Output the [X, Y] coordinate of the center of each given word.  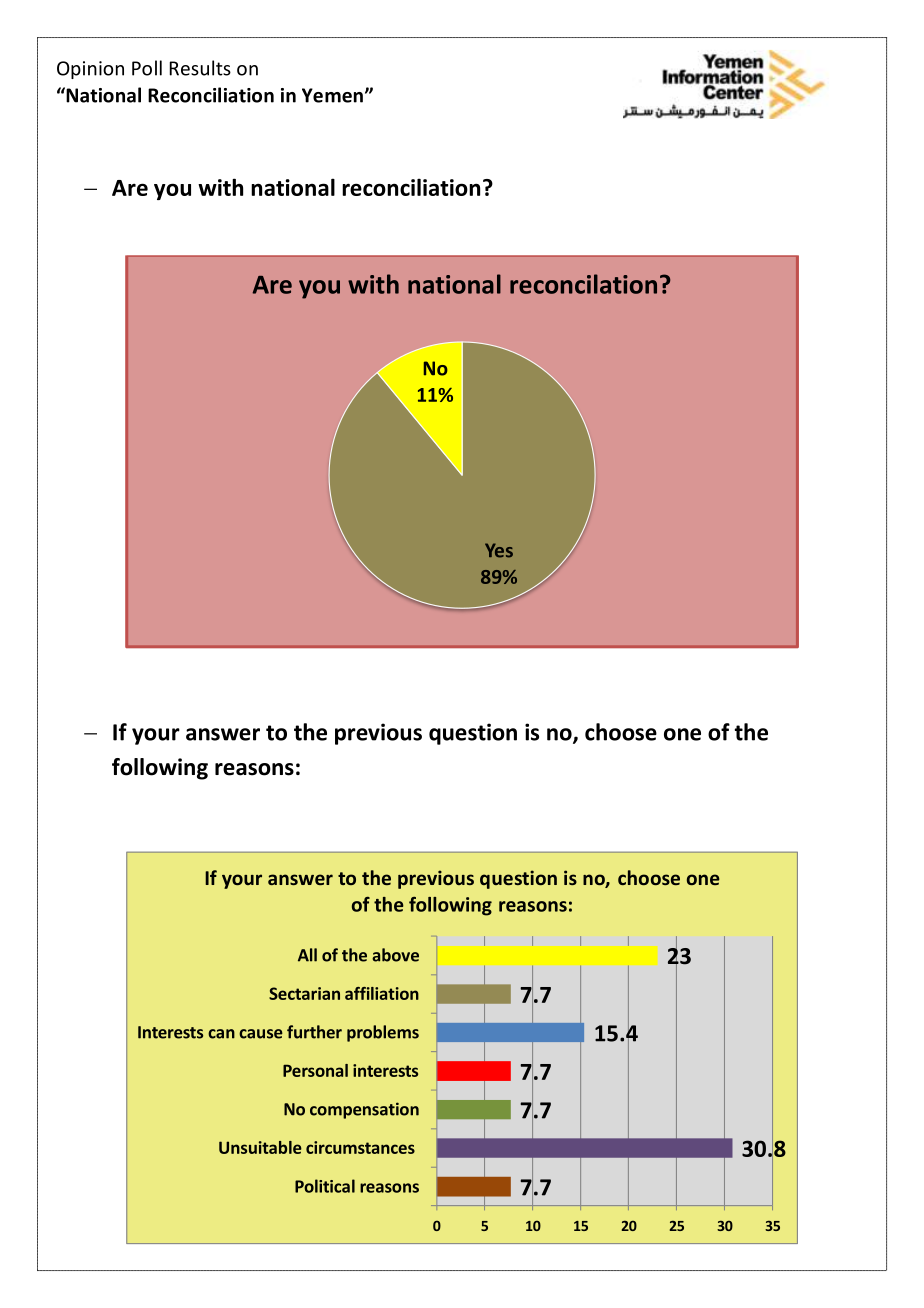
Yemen [332, 95]
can [221, 1034]
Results [200, 68]
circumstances [360, 1147]
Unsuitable [260, 1147]
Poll [147, 68]
